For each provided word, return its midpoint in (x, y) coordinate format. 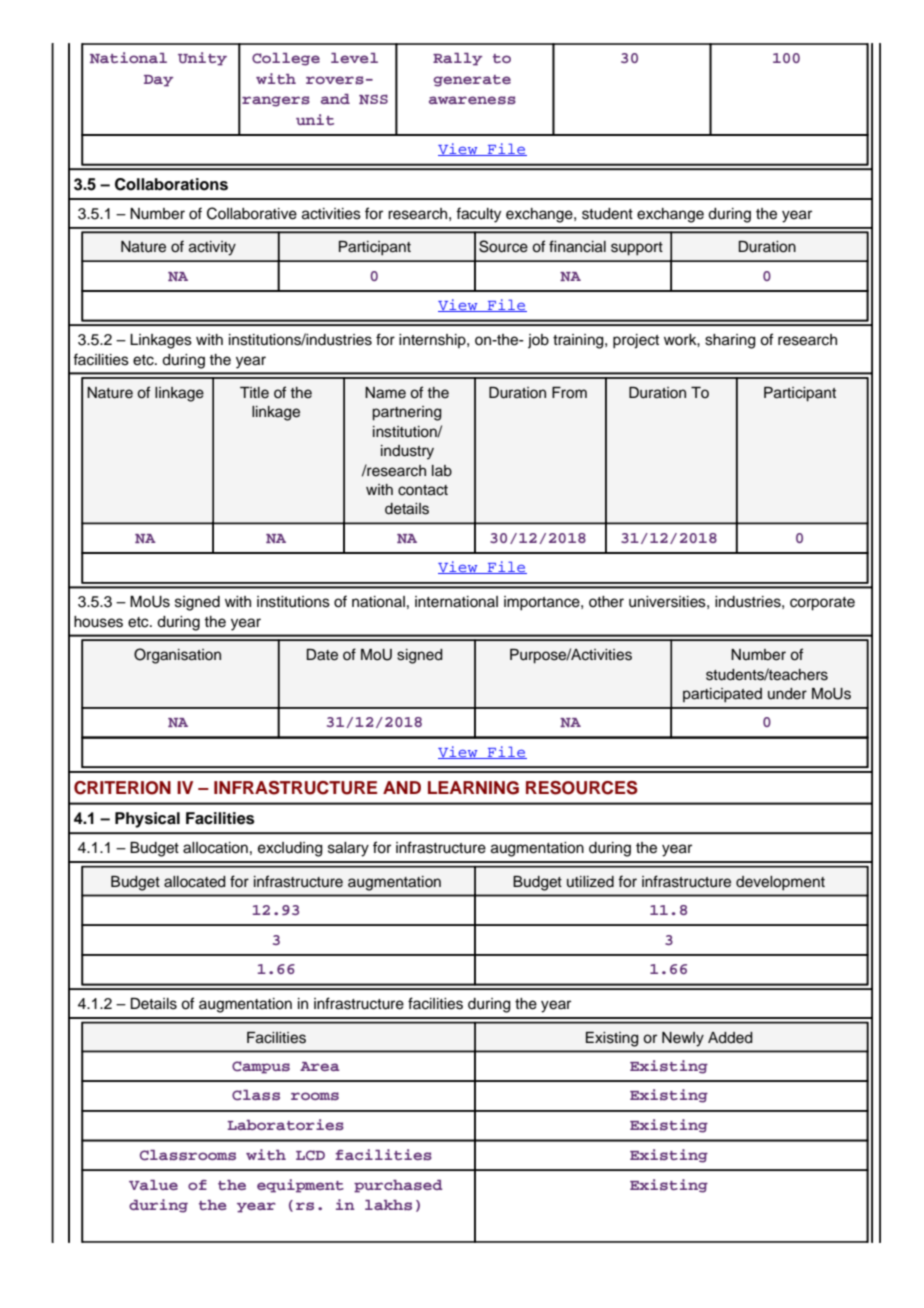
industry (407, 452)
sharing (730, 341)
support (637, 249)
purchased (398, 1186)
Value (153, 1185)
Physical (147, 820)
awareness (472, 100)
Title (254, 393)
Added (730, 1038)
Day (158, 81)
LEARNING (473, 788)
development (780, 883)
